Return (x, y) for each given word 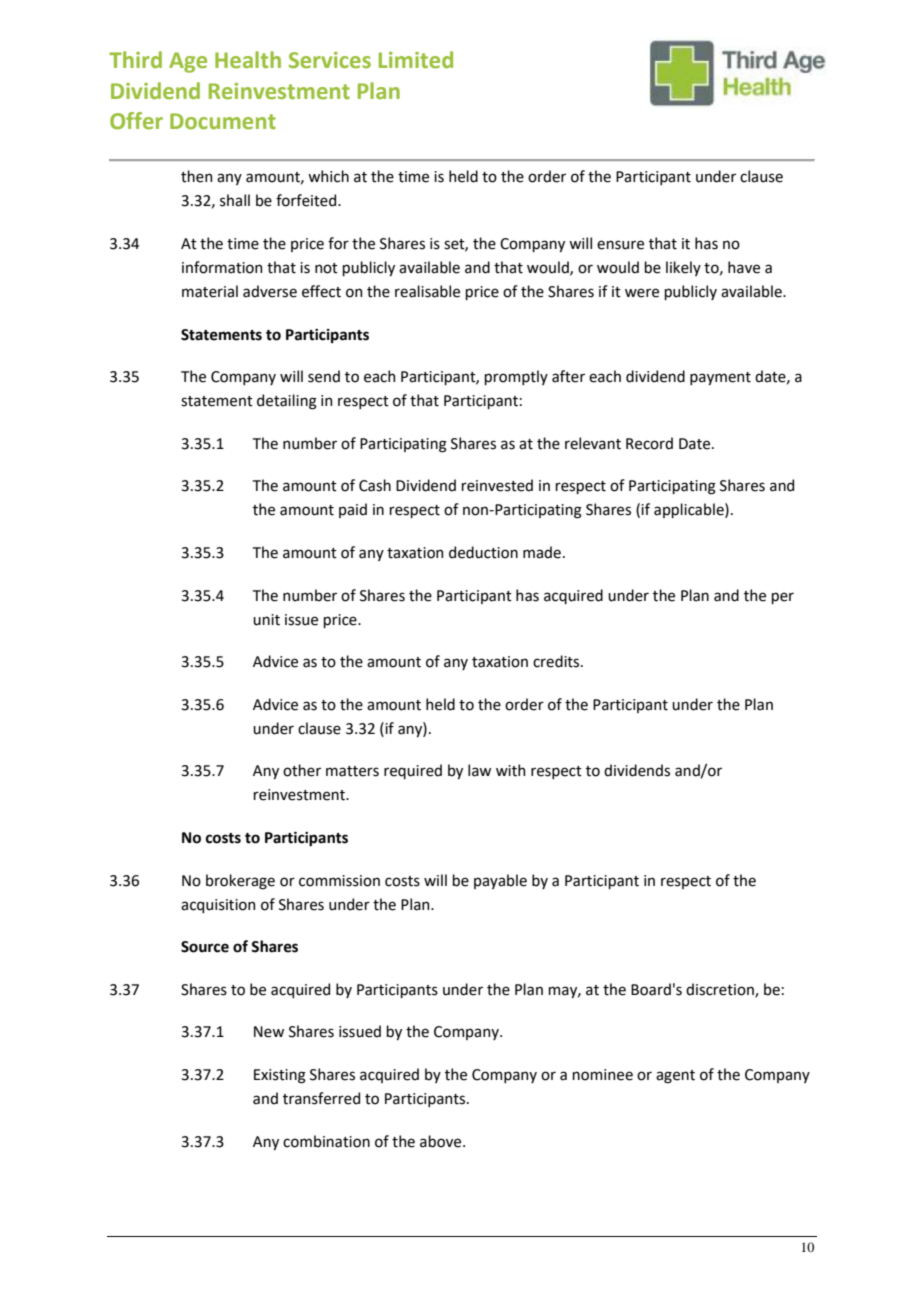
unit (266, 620)
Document (223, 121)
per (782, 598)
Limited (416, 60)
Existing (280, 1076)
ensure (620, 245)
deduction (483, 552)
